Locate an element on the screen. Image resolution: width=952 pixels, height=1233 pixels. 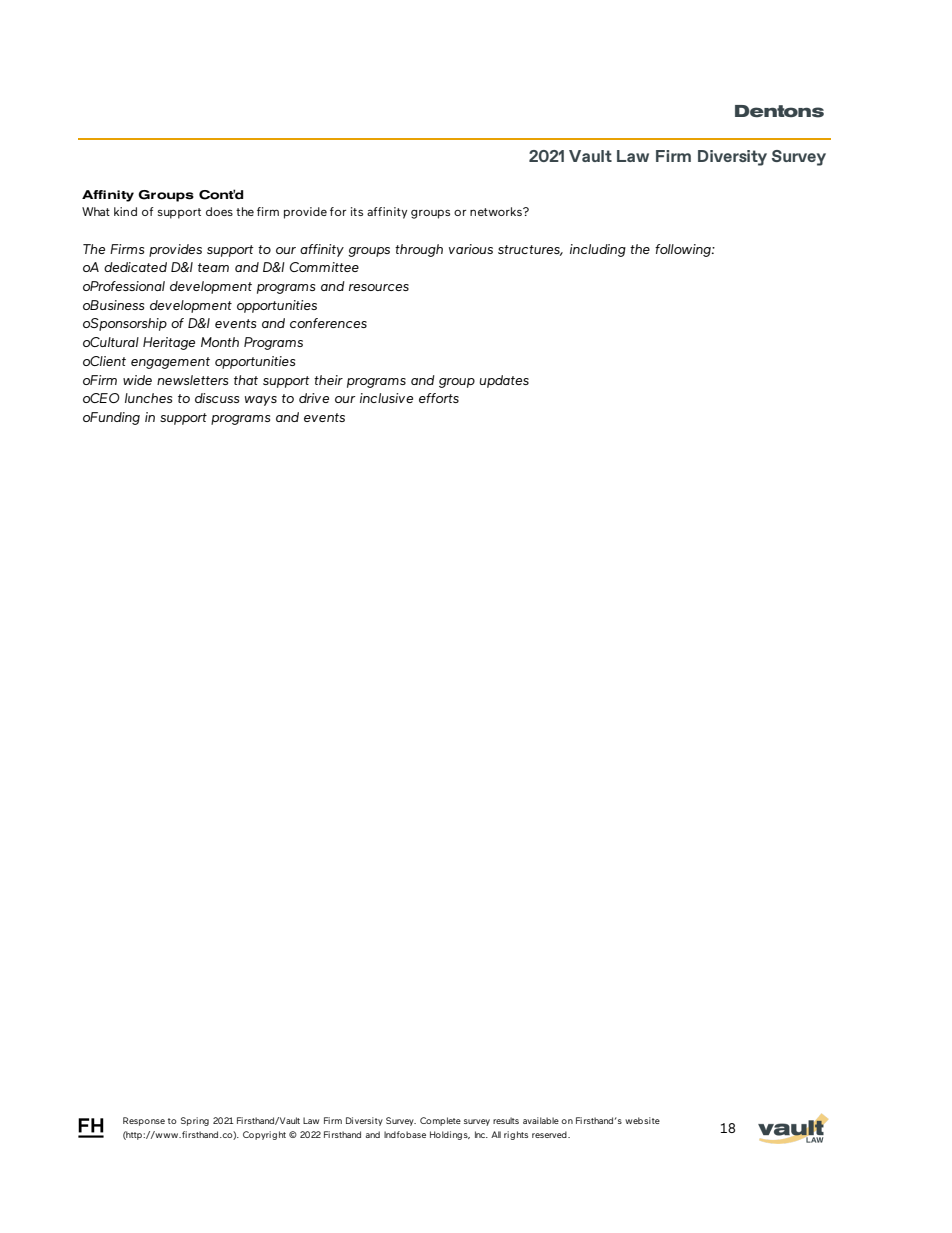
available is located at coordinates (541, 1120).
